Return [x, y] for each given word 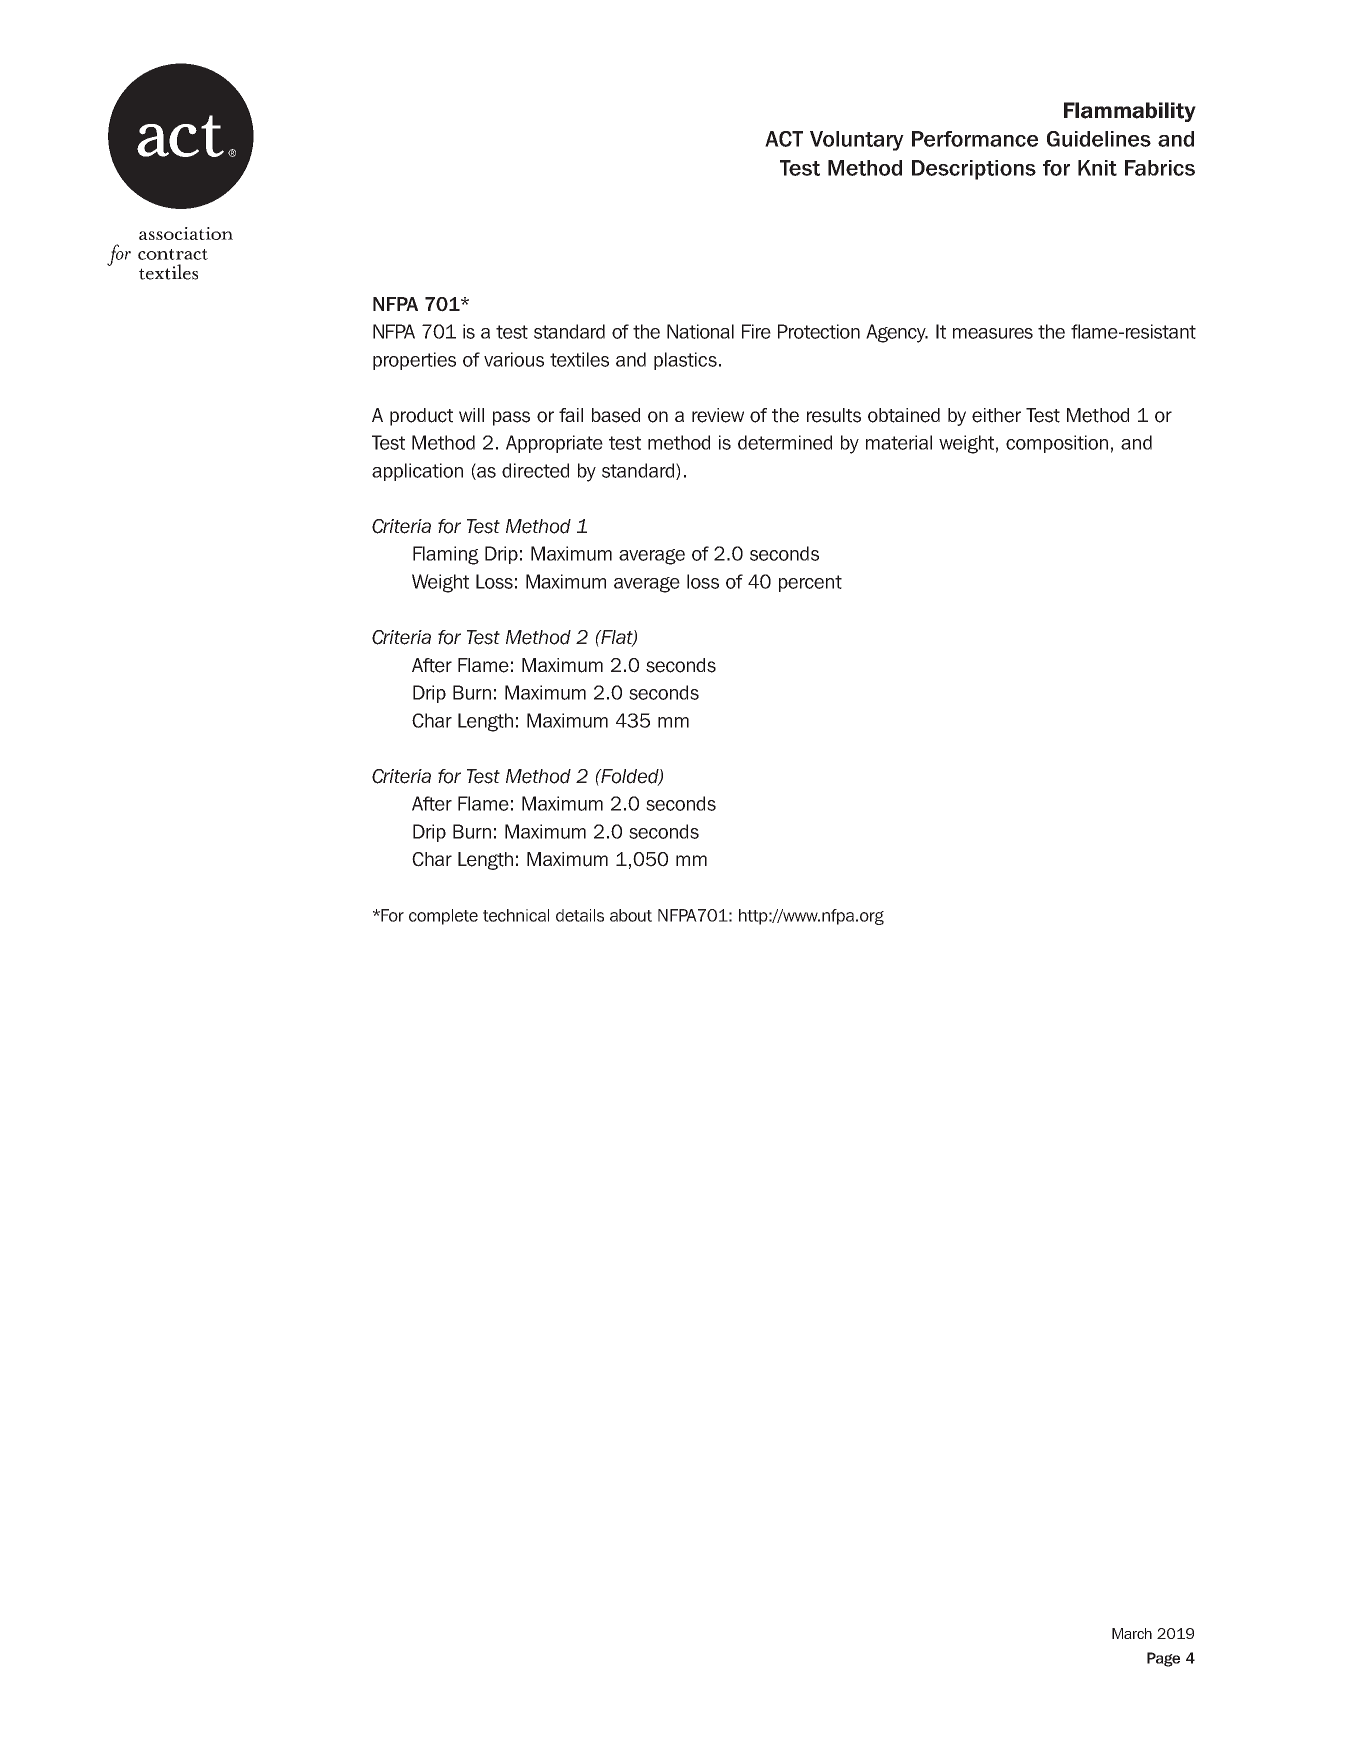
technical [516, 915]
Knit [1097, 168]
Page [1163, 1659]
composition [1057, 444]
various [514, 359]
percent [810, 583]
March [1132, 1633]
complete [443, 917]
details [580, 915]
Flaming [446, 555]
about [631, 915]
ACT [784, 139]
